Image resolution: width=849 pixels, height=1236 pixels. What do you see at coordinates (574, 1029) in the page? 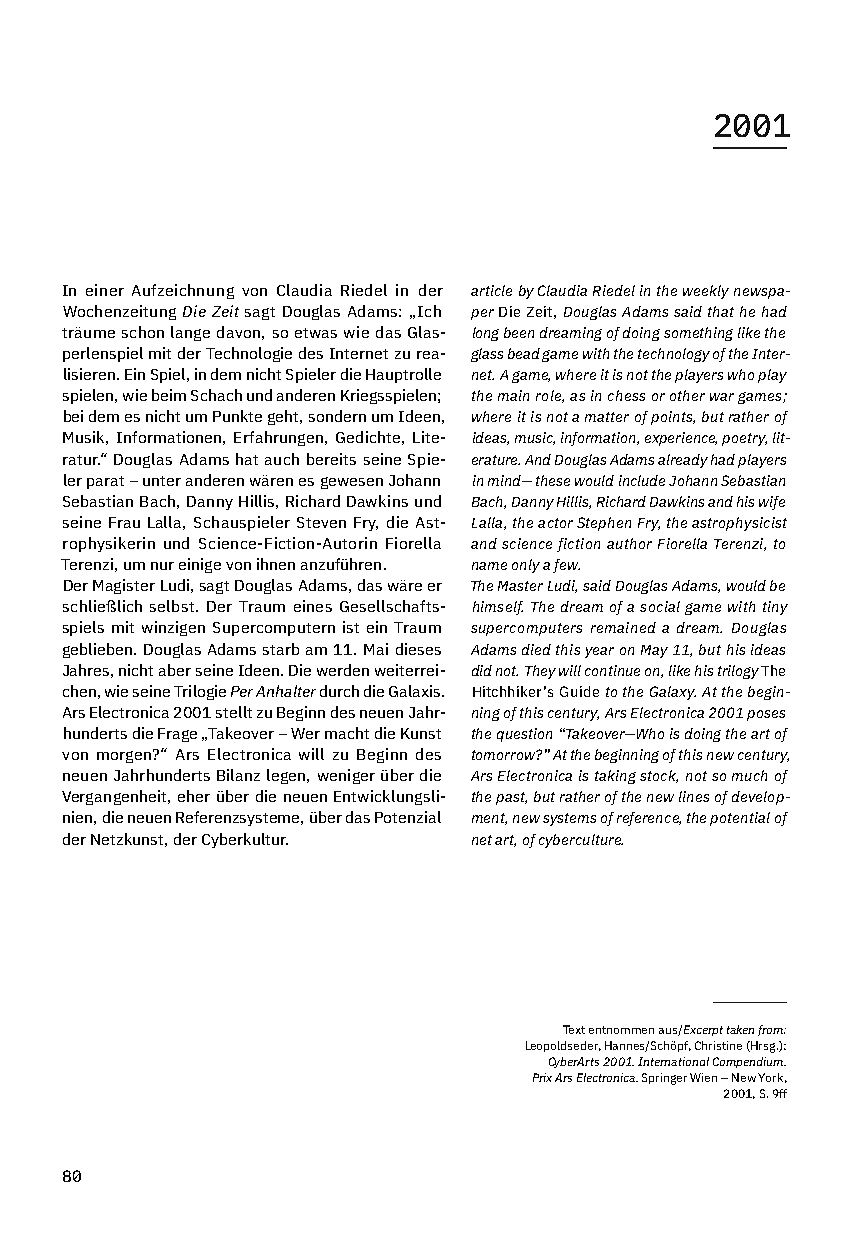
I see `Text` at bounding box center [574, 1029].
